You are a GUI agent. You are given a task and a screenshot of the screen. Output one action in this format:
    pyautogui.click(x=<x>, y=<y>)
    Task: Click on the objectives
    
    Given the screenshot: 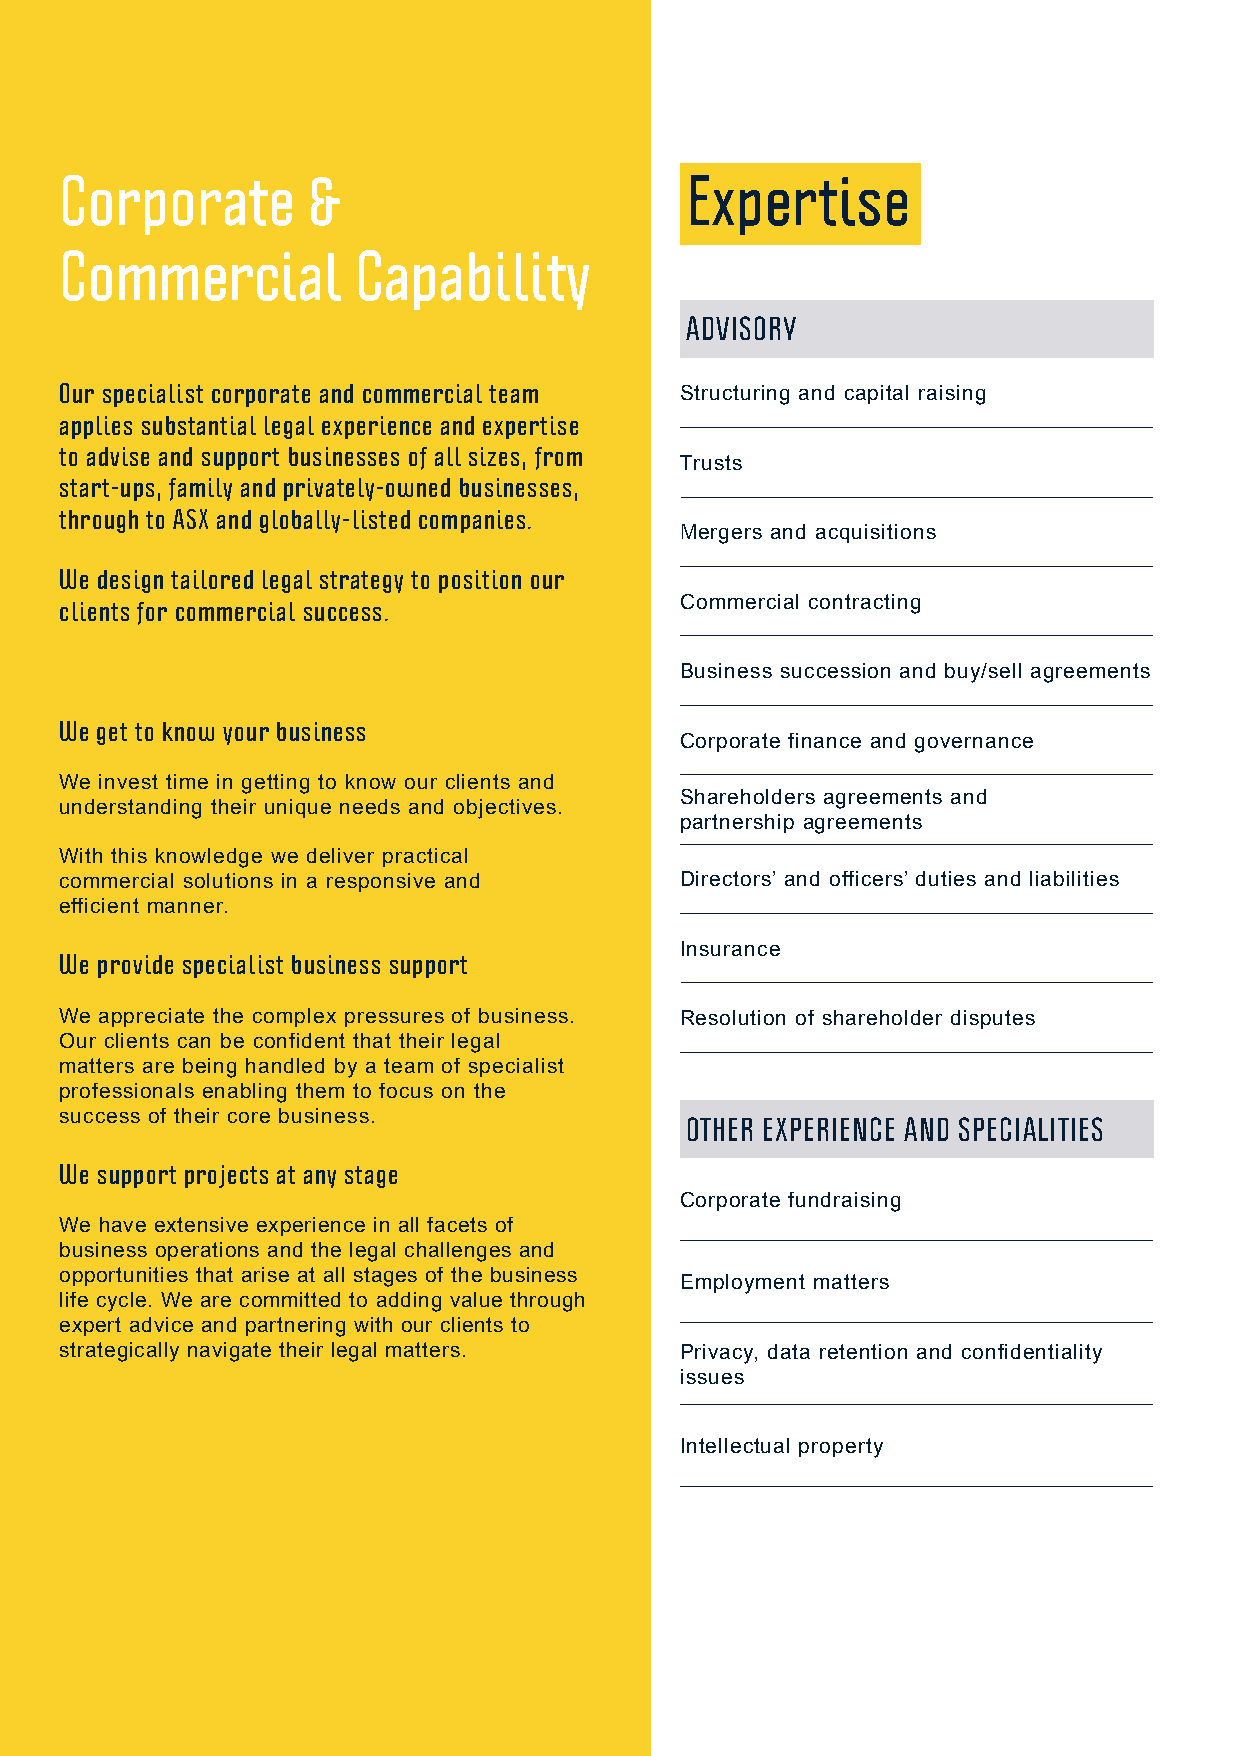 What is the action you would take?
    pyautogui.click(x=505, y=809)
